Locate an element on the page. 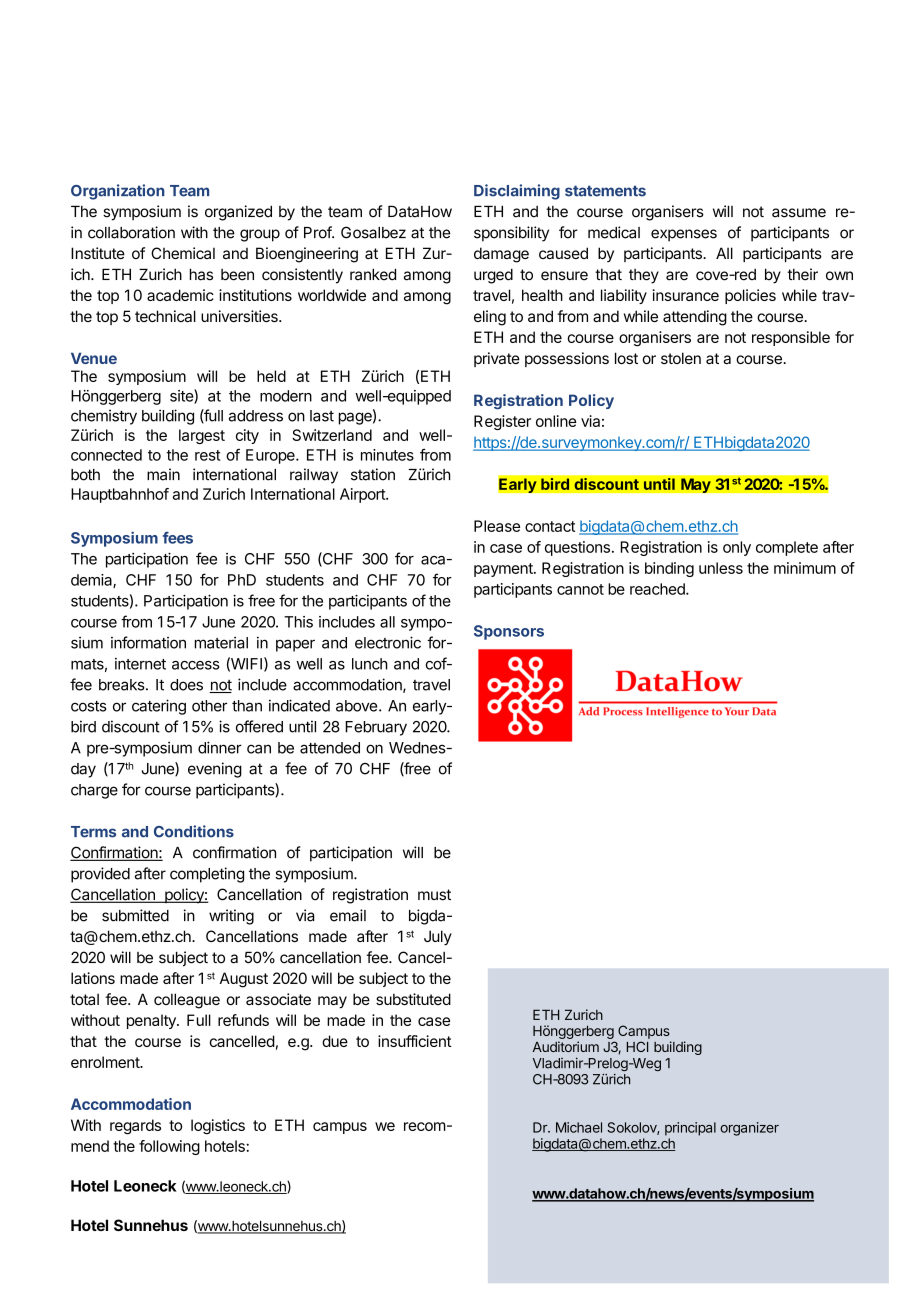 The image size is (924, 1308). access is located at coordinates (195, 665).
